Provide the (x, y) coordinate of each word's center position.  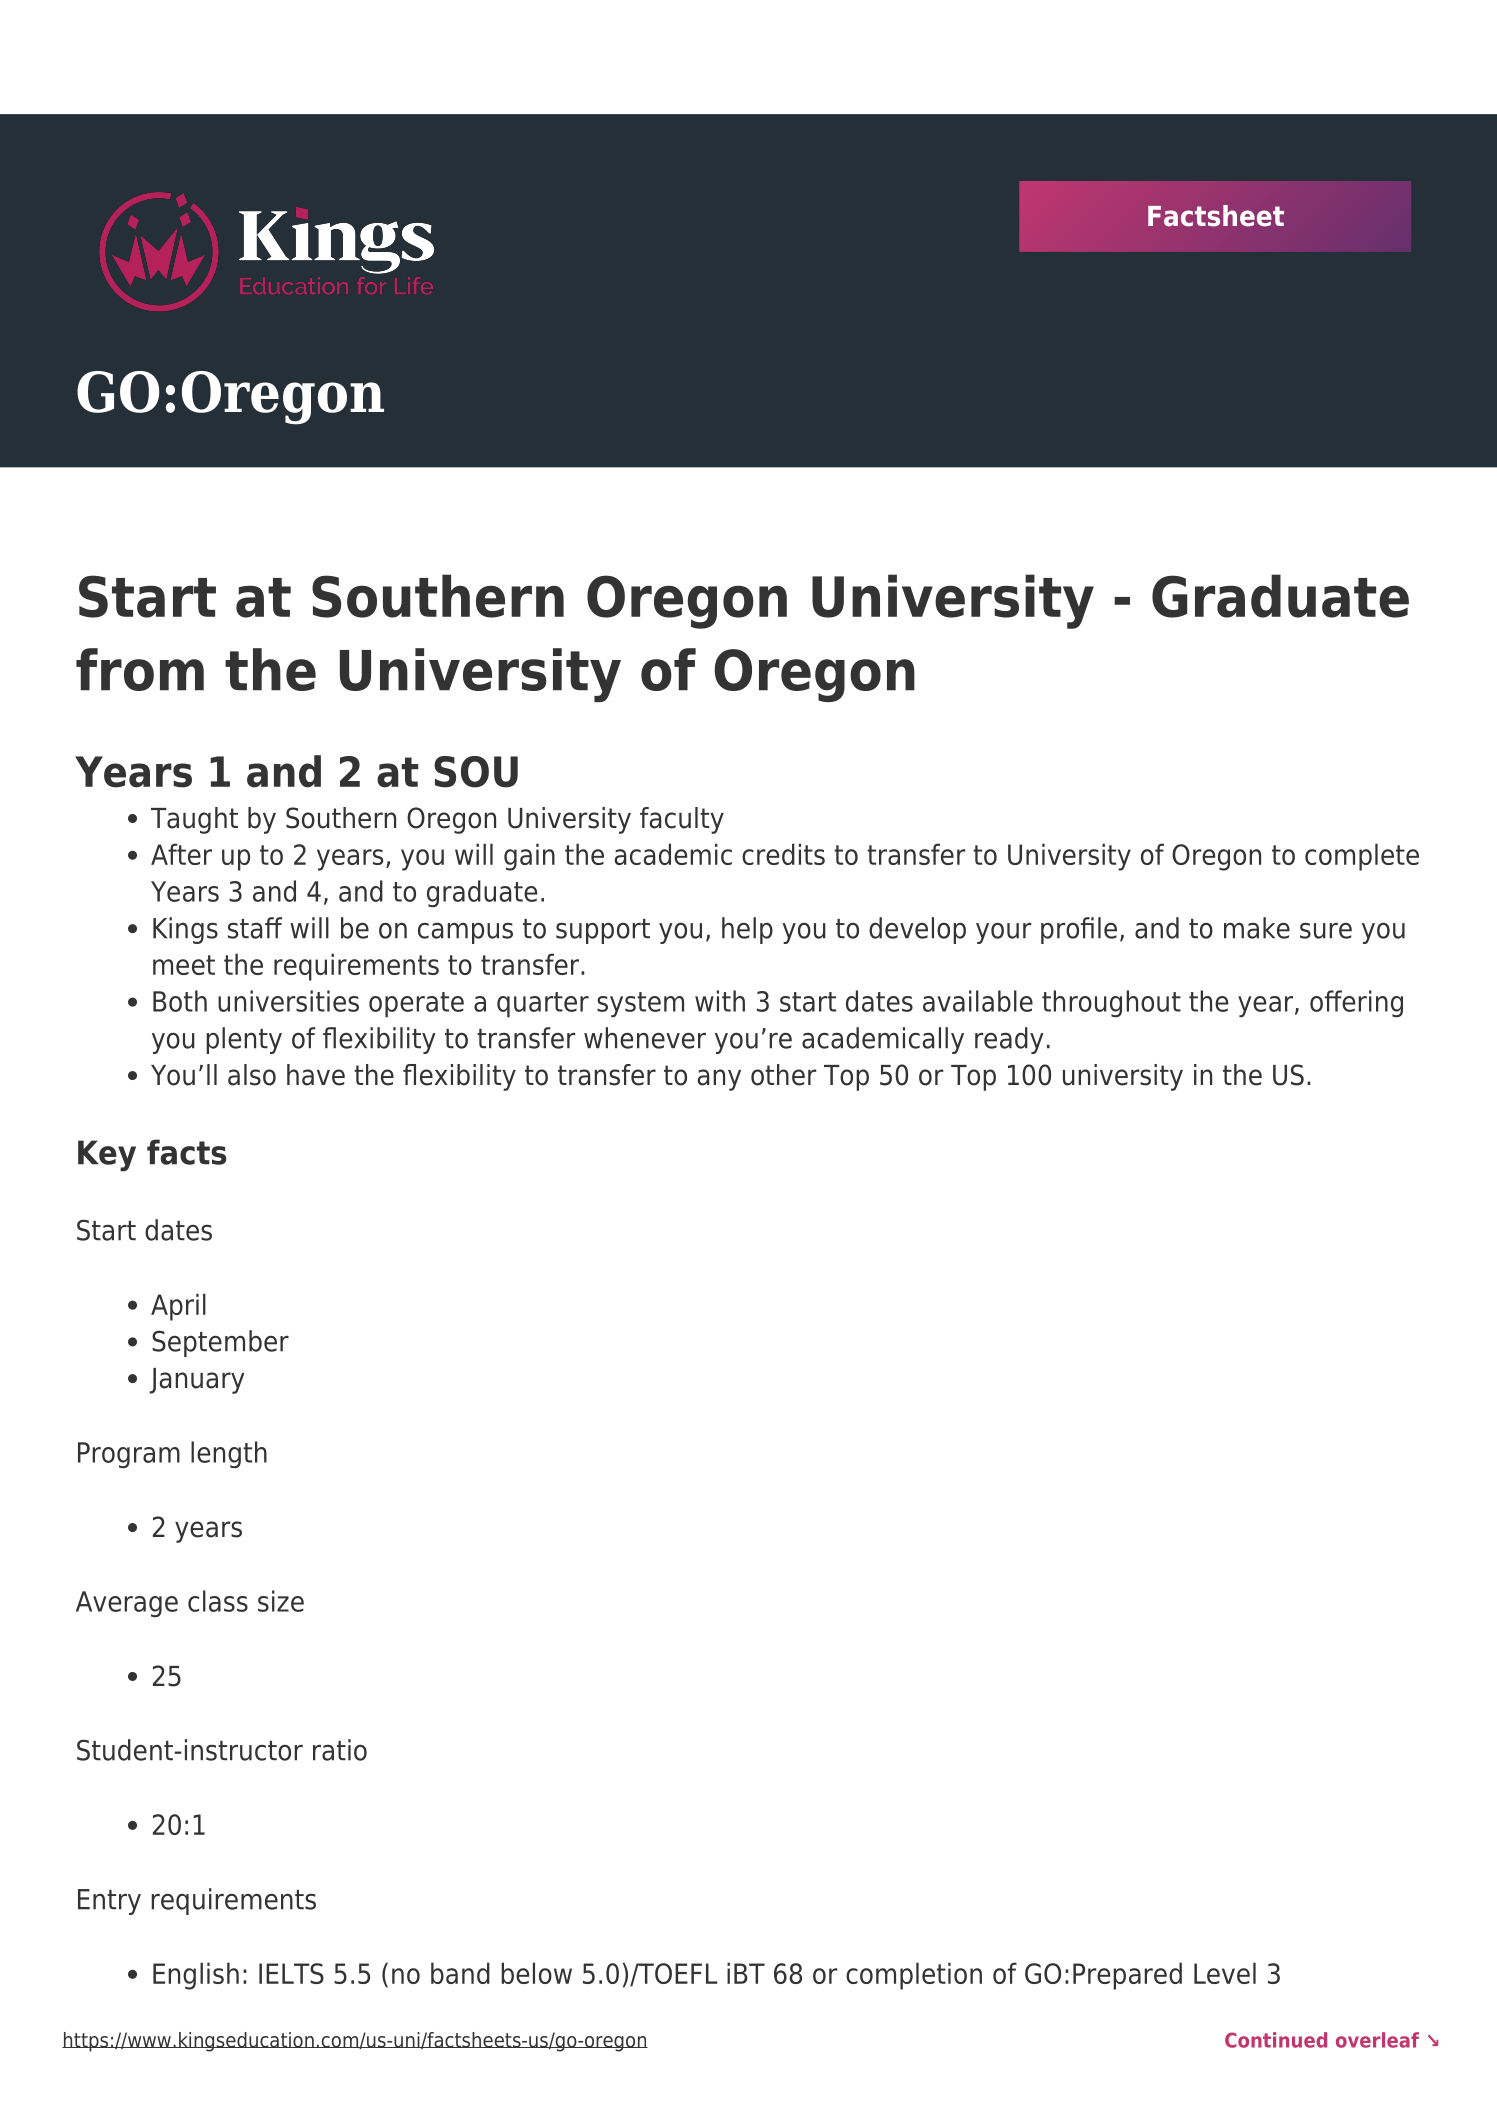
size (281, 1601)
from (140, 669)
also (252, 1075)
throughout (1111, 1003)
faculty (682, 820)
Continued (1276, 2040)
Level (1225, 1973)
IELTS (291, 1973)
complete (1362, 857)
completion (914, 1976)
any (719, 1080)
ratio (340, 1750)
